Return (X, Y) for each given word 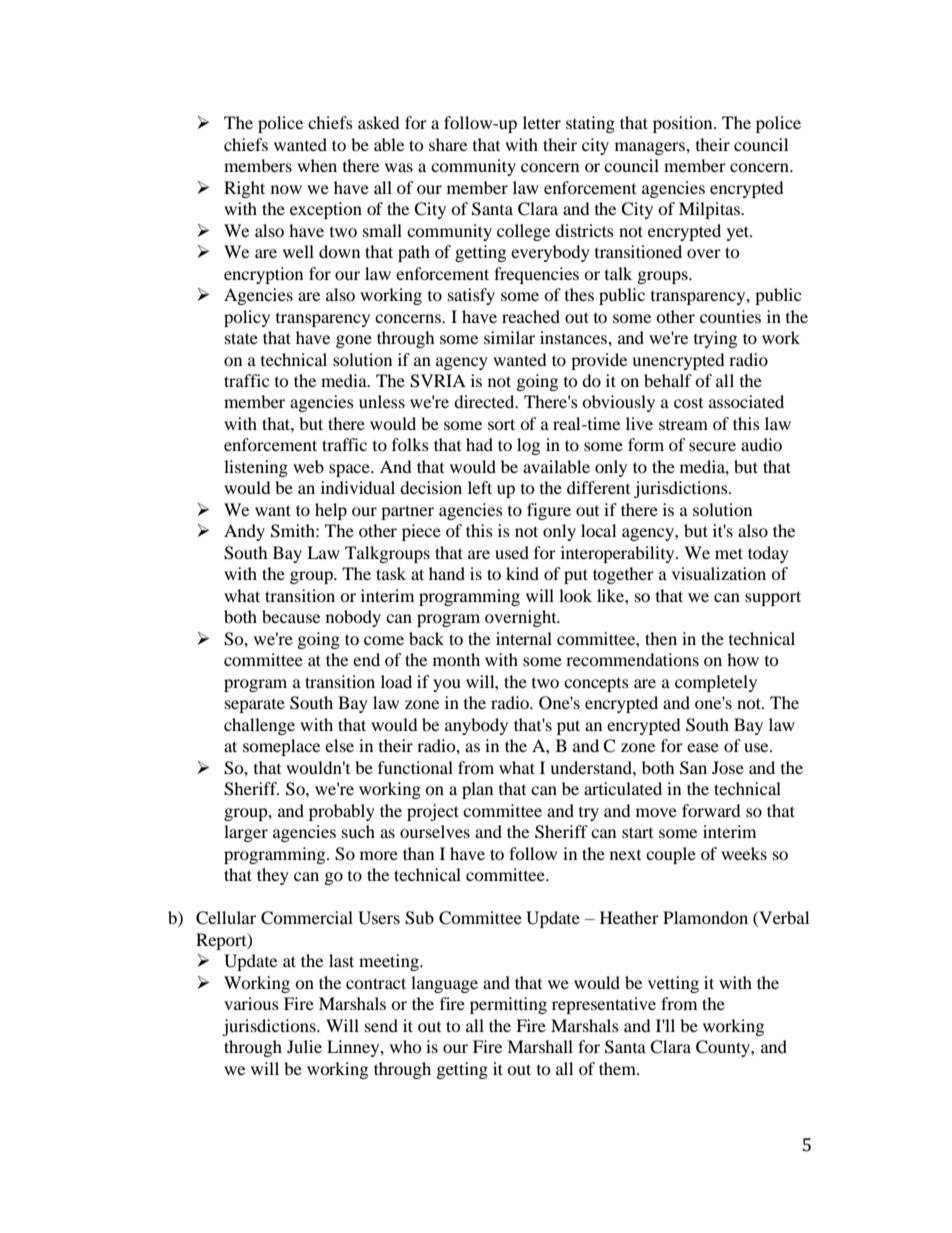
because (291, 616)
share (448, 144)
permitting (508, 1005)
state (241, 338)
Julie (304, 1046)
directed (485, 401)
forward (711, 810)
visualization (719, 573)
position (684, 124)
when (317, 165)
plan (477, 790)
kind (522, 573)
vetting (673, 984)
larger (246, 833)
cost (688, 403)
